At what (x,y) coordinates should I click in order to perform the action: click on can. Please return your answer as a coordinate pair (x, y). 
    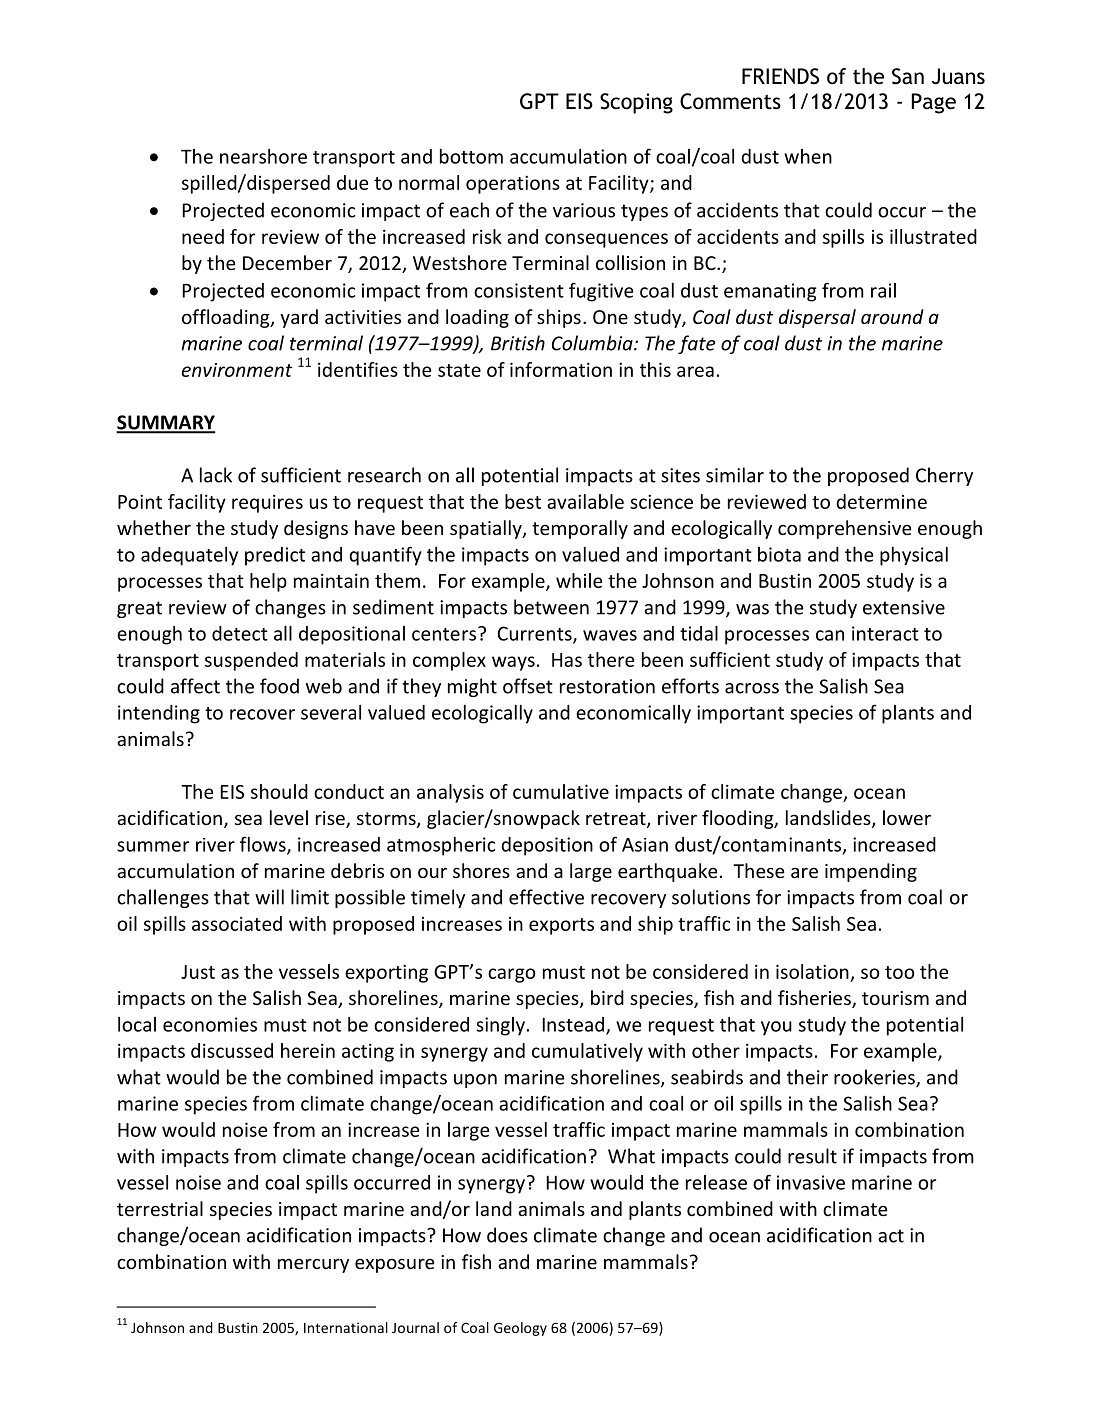
    Looking at the image, I should click on (830, 635).
